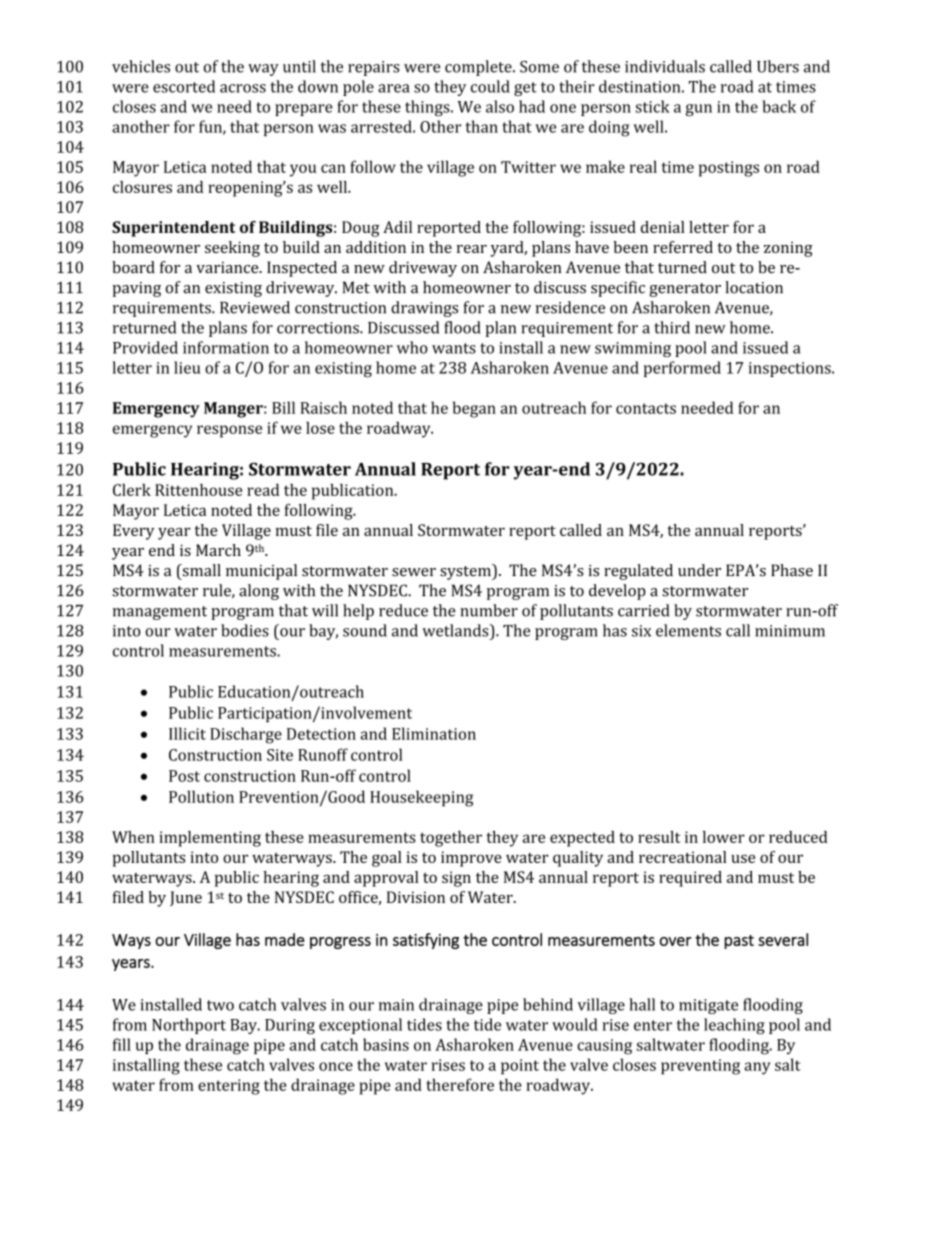  I want to click on therefore, so click(460, 1084).
